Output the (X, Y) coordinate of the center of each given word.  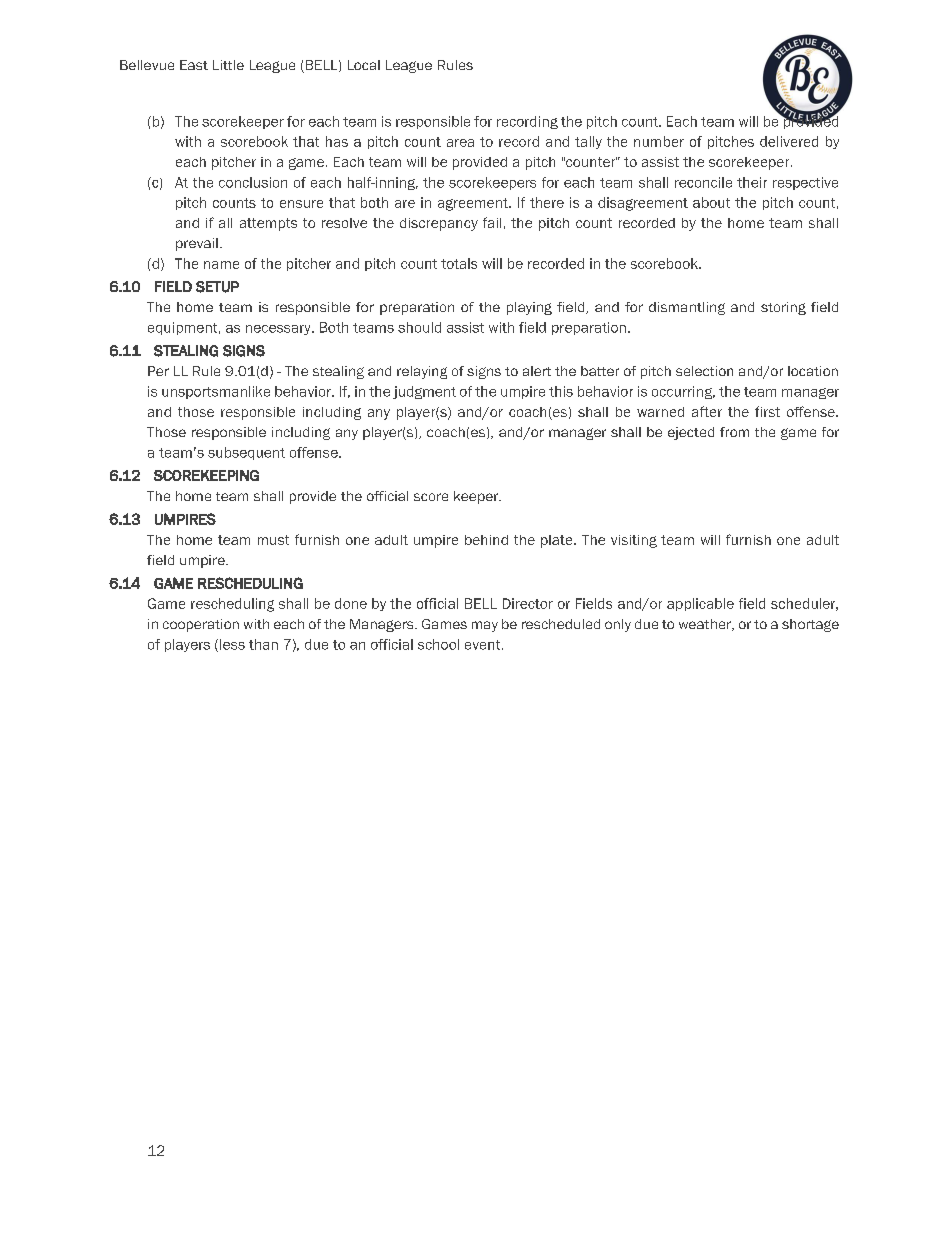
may (485, 626)
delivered (789, 141)
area (460, 143)
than (263, 644)
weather (706, 625)
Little (228, 65)
